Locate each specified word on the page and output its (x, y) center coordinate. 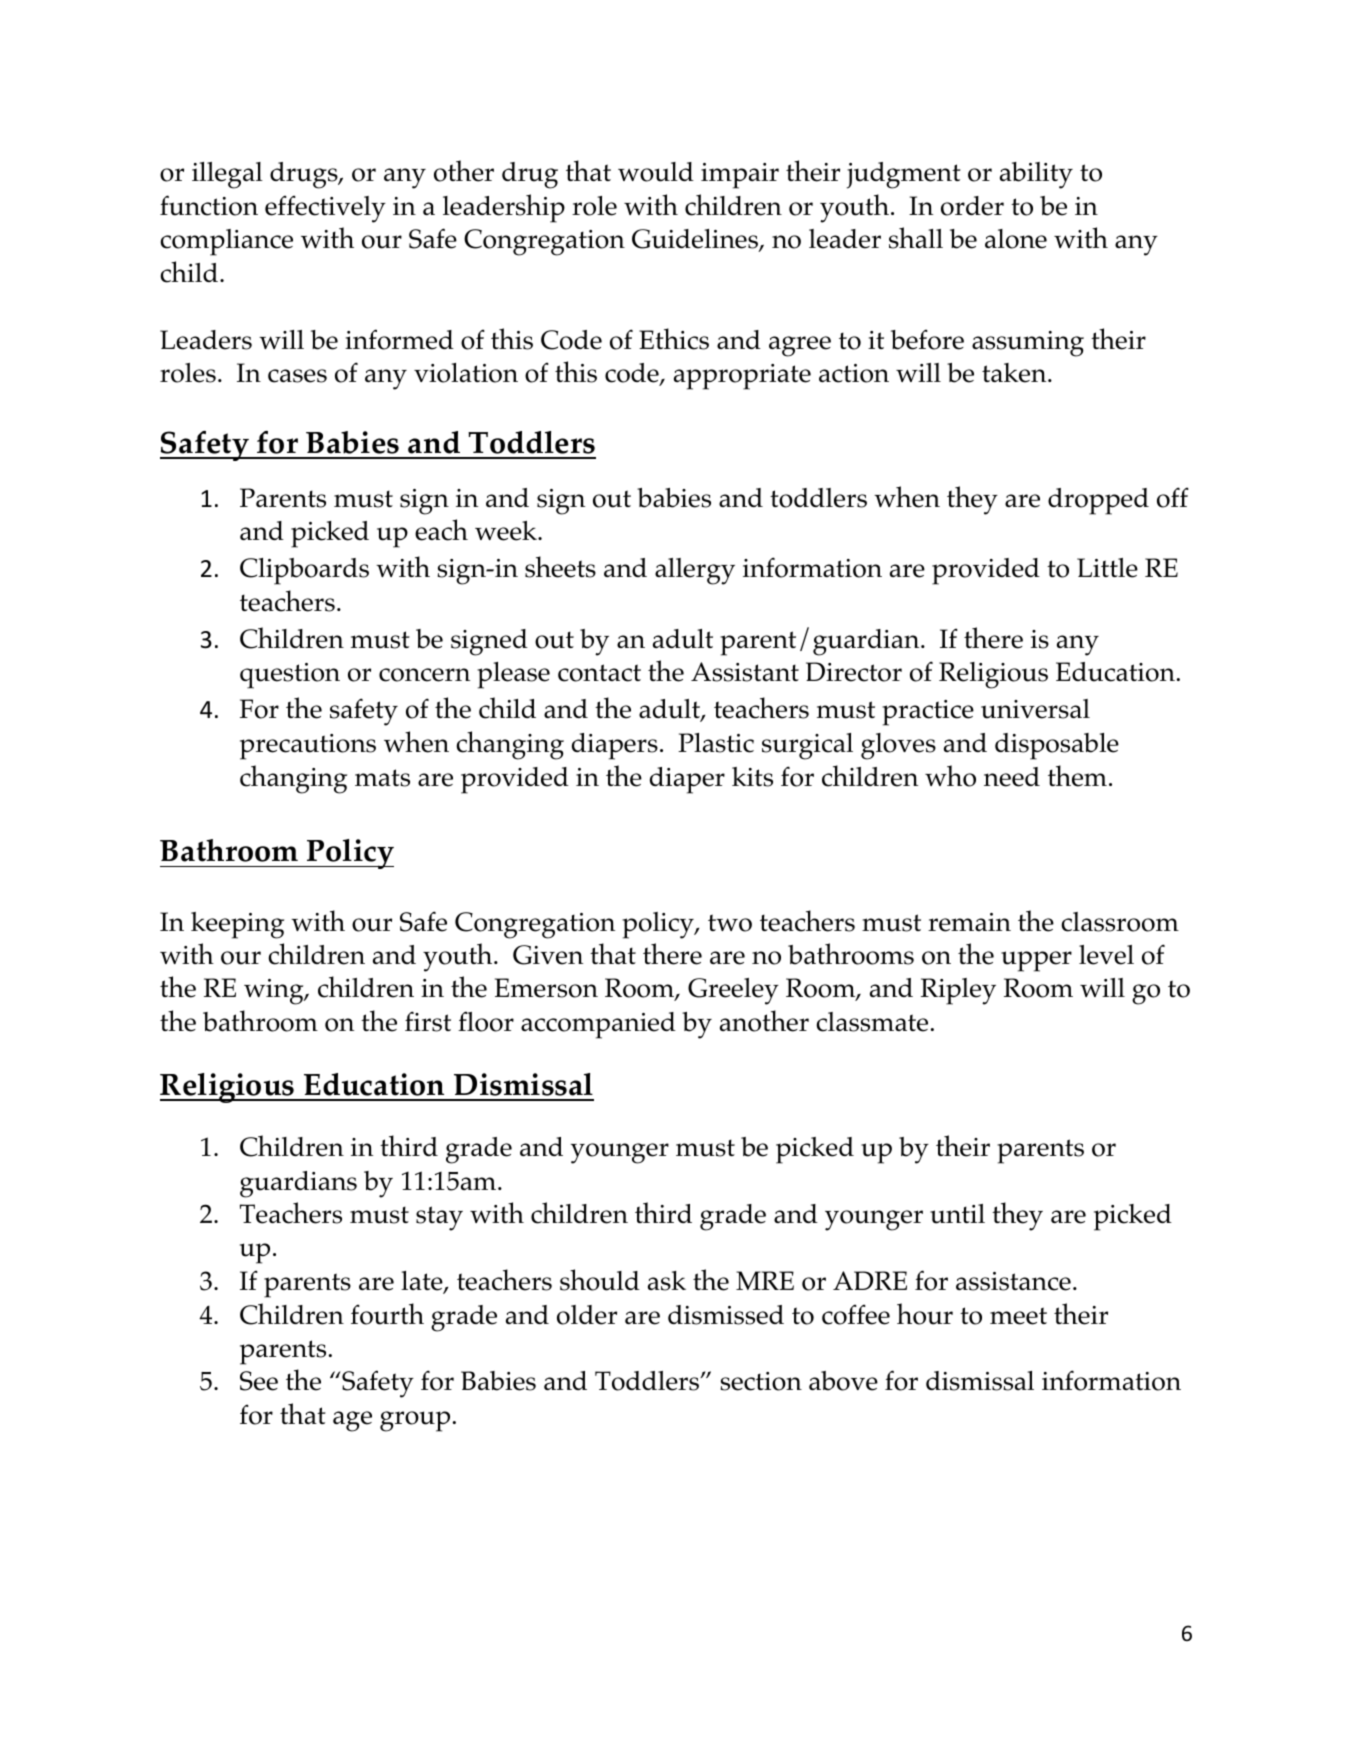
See (259, 1381)
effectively (325, 209)
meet (1018, 1316)
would (656, 172)
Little (1107, 568)
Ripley (958, 991)
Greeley (733, 991)
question (290, 676)
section (761, 1381)
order (972, 206)
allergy (695, 571)
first (428, 1021)
